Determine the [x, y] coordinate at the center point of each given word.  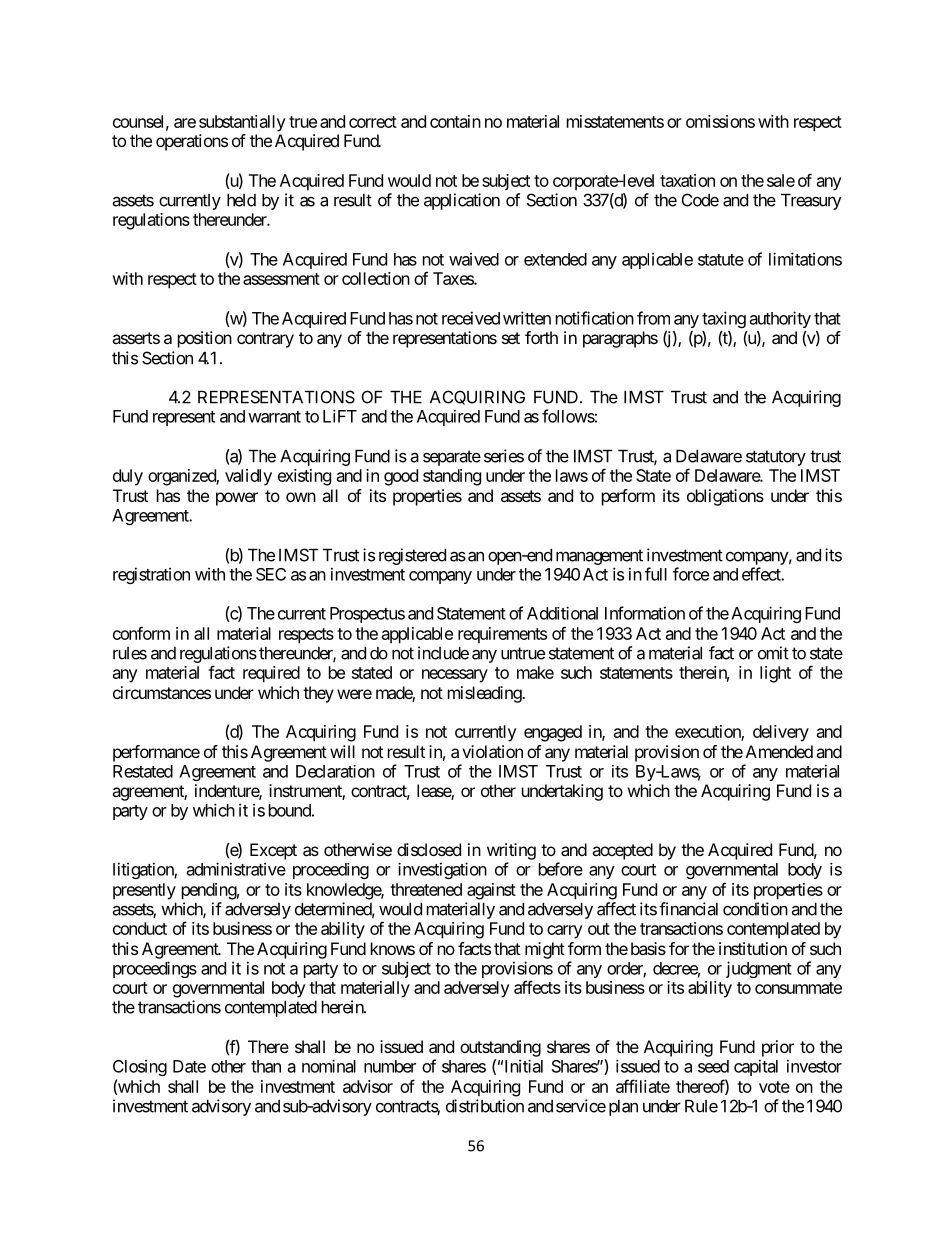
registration [151, 575]
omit [773, 653]
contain [455, 121]
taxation [687, 180]
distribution [485, 1106]
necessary [455, 676]
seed [713, 1066]
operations [192, 142]
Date [189, 1066]
